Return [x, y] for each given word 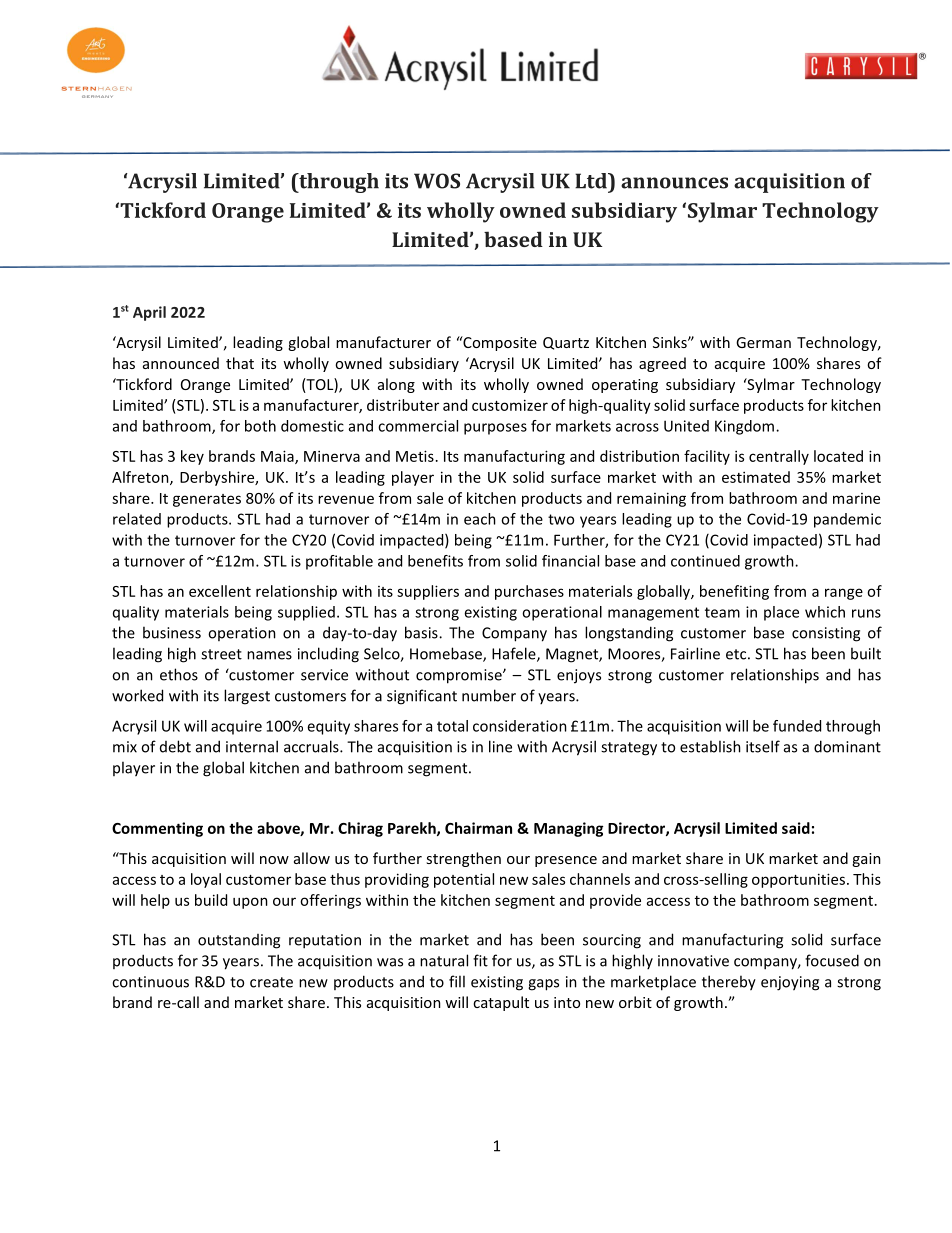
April [149, 313]
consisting [826, 634]
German [763, 342]
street [221, 654]
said [796, 828]
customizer [510, 405]
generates [207, 500]
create [271, 982]
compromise [460, 676]
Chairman [478, 828]
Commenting [157, 829]
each [480, 519]
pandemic [847, 520]
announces [674, 183]
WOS [437, 181]
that [240, 363]
